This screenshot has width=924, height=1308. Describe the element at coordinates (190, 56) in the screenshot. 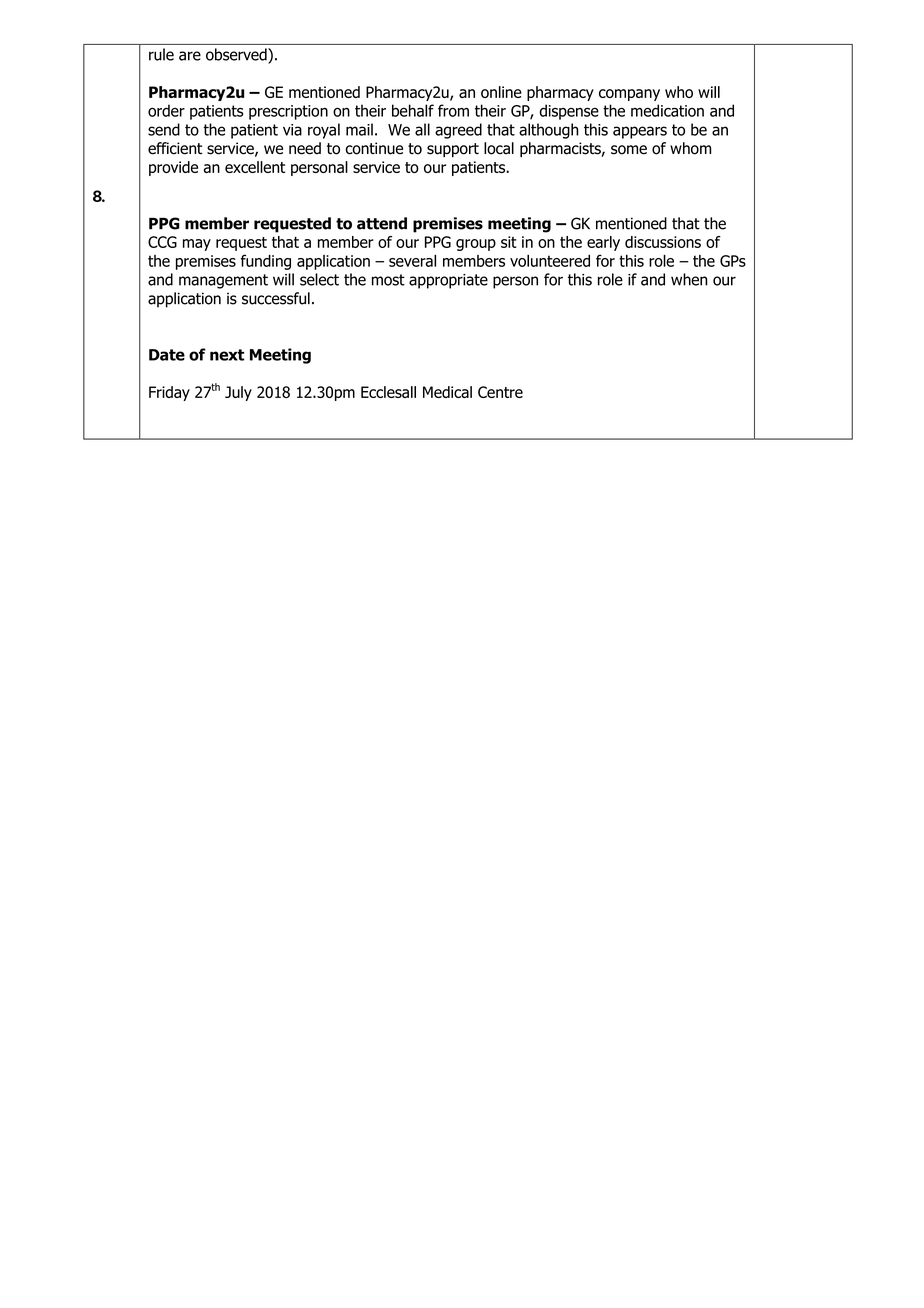

I see `are` at that location.
